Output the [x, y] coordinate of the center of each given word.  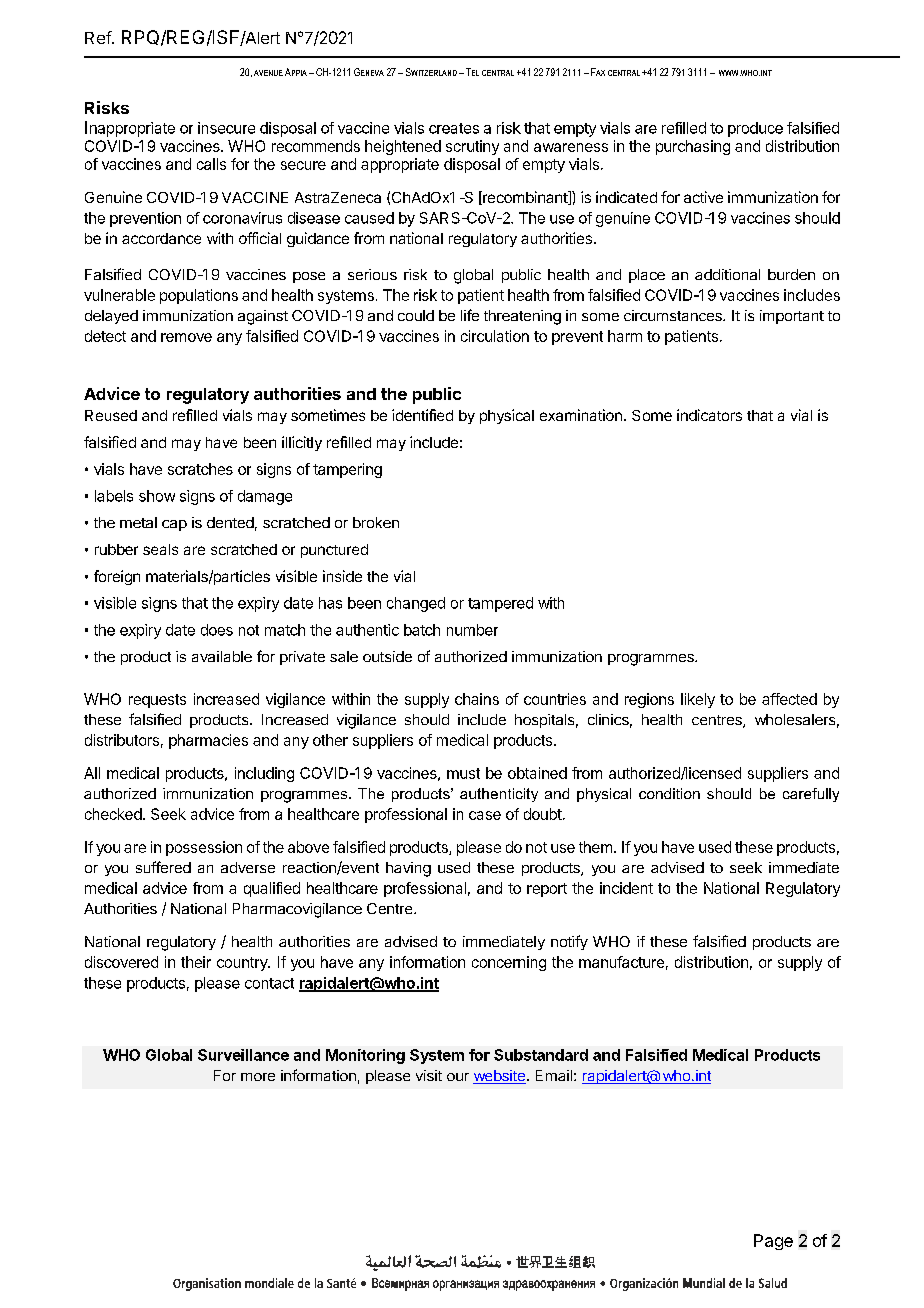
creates [454, 128]
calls [211, 164]
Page [773, 1242]
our [458, 1077]
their [196, 962]
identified [422, 415]
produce [755, 129]
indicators [709, 415]
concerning [509, 963]
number [472, 630]
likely [698, 700]
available [222, 656]
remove [186, 337]
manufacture [621, 962]
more [258, 1077]
